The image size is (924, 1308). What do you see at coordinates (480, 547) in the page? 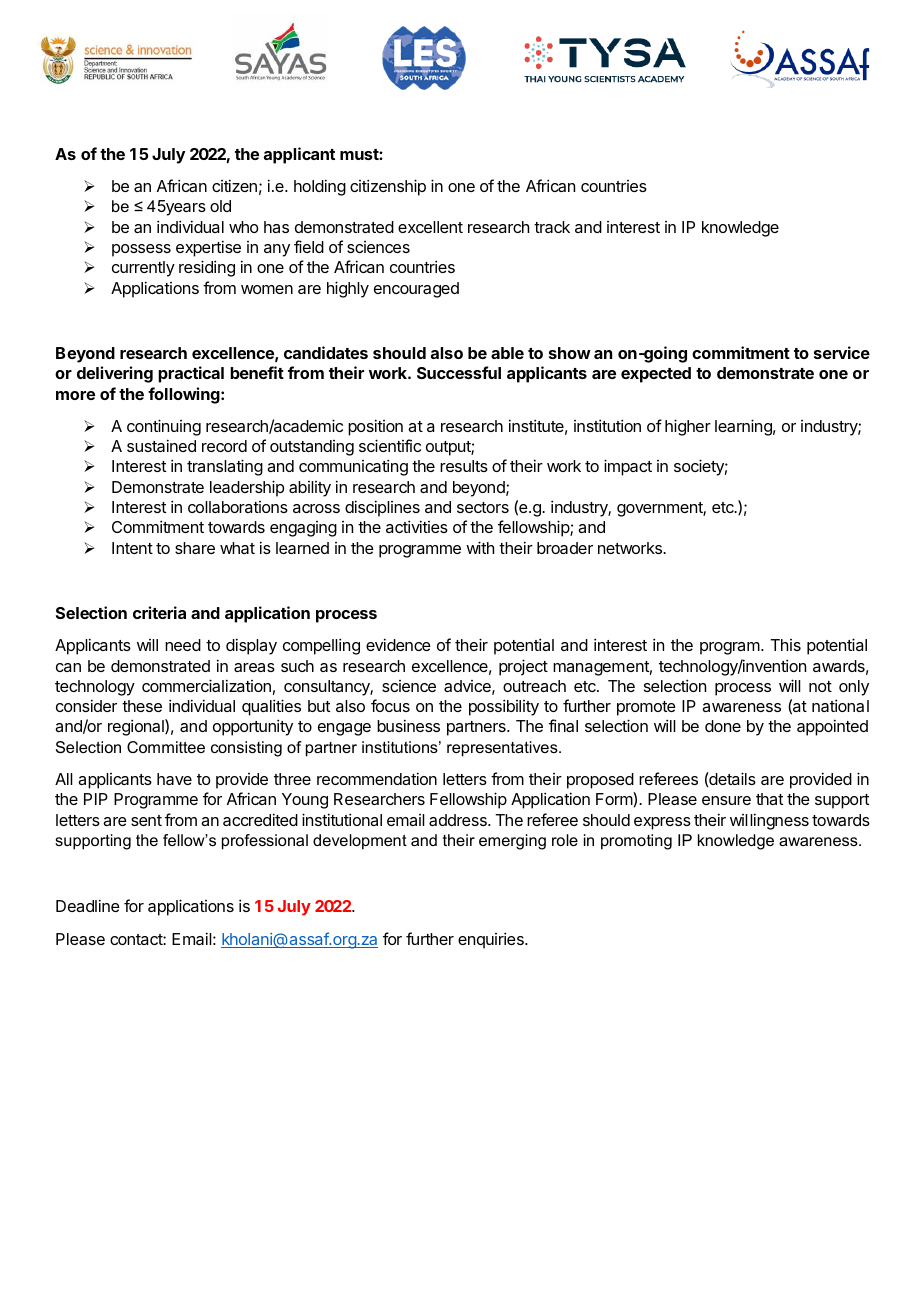
I see `with` at bounding box center [480, 547].
